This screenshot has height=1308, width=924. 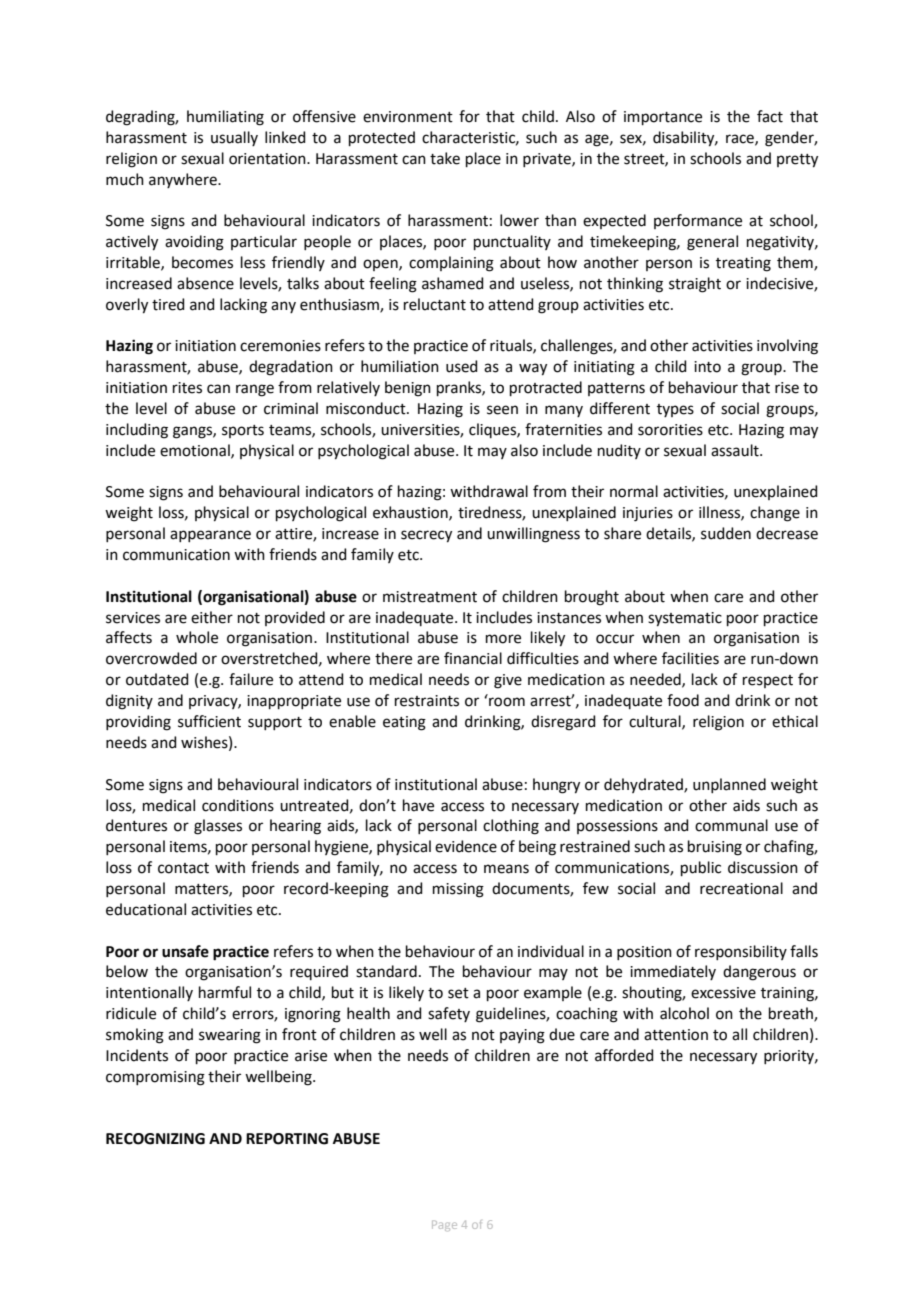 What do you see at coordinates (197, 637) in the screenshot?
I see `whole` at bounding box center [197, 637].
